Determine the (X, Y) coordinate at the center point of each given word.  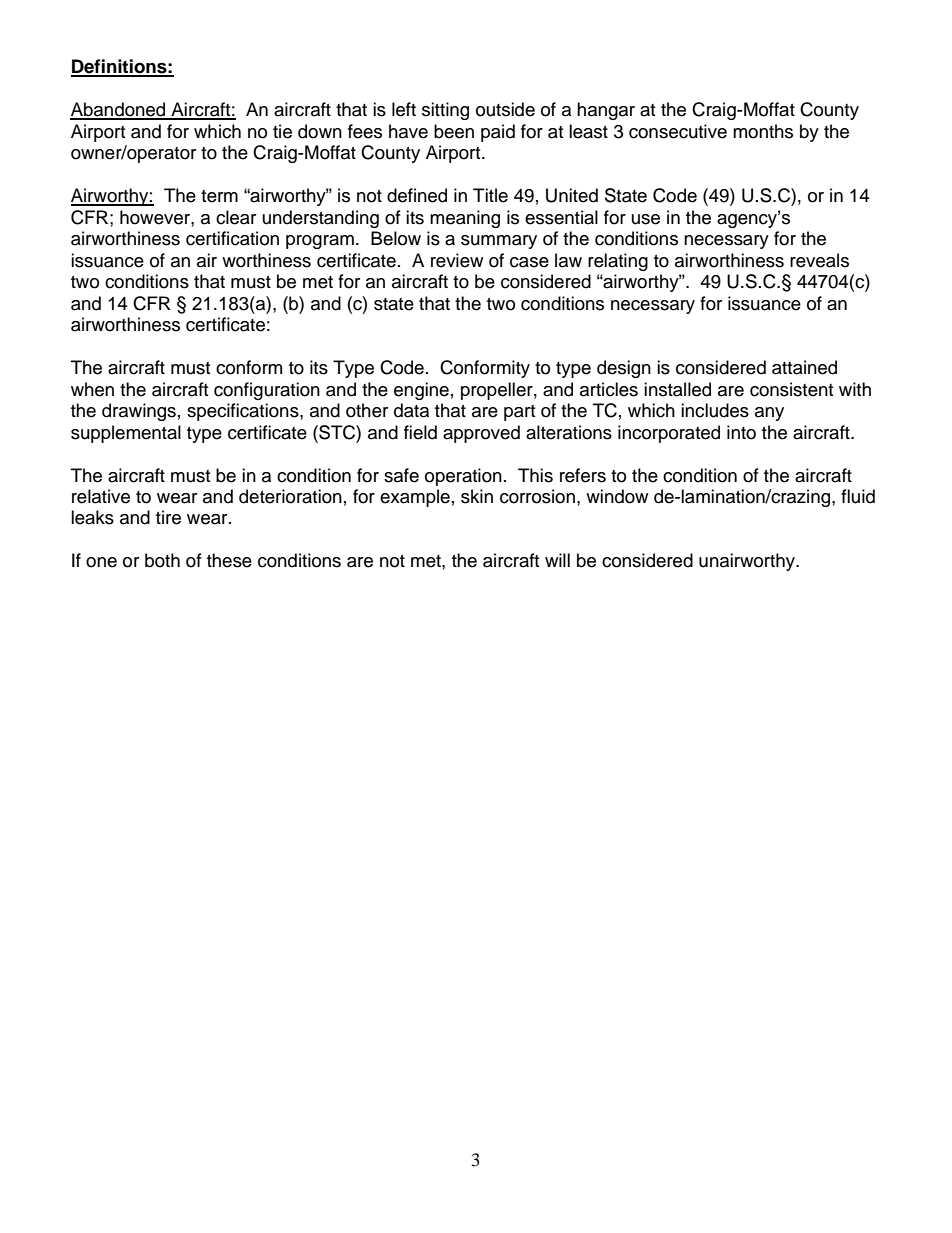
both (162, 560)
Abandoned (119, 110)
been (454, 131)
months (763, 131)
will (557, 560)
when (92, 389)
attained (804, 367)
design (624, 369)
